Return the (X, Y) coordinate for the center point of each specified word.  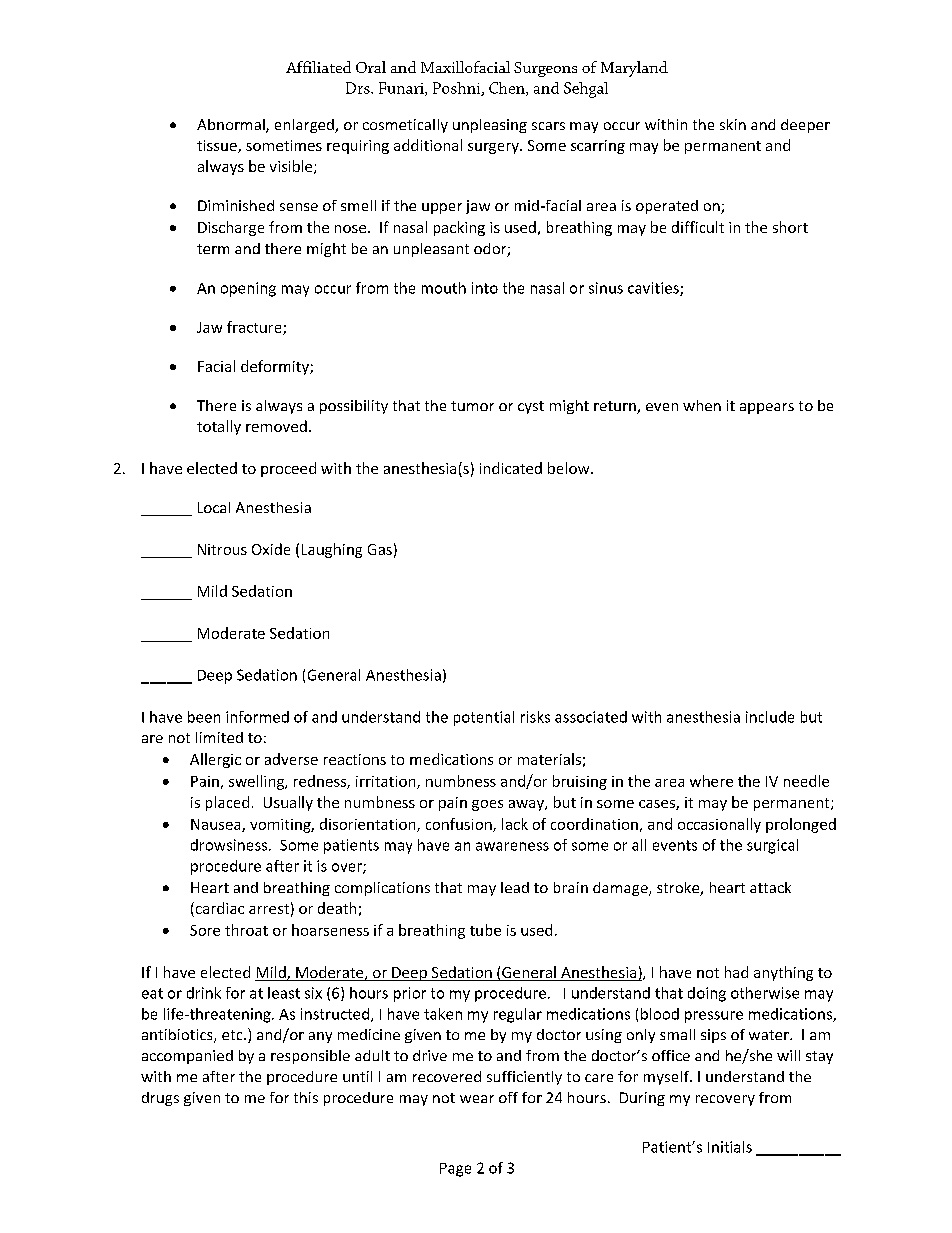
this (306, 1097)
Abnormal (232, 126)
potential (484, 718)
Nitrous (222, 549)
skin (733, 124)
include (770, 717)
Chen (508, 89)
